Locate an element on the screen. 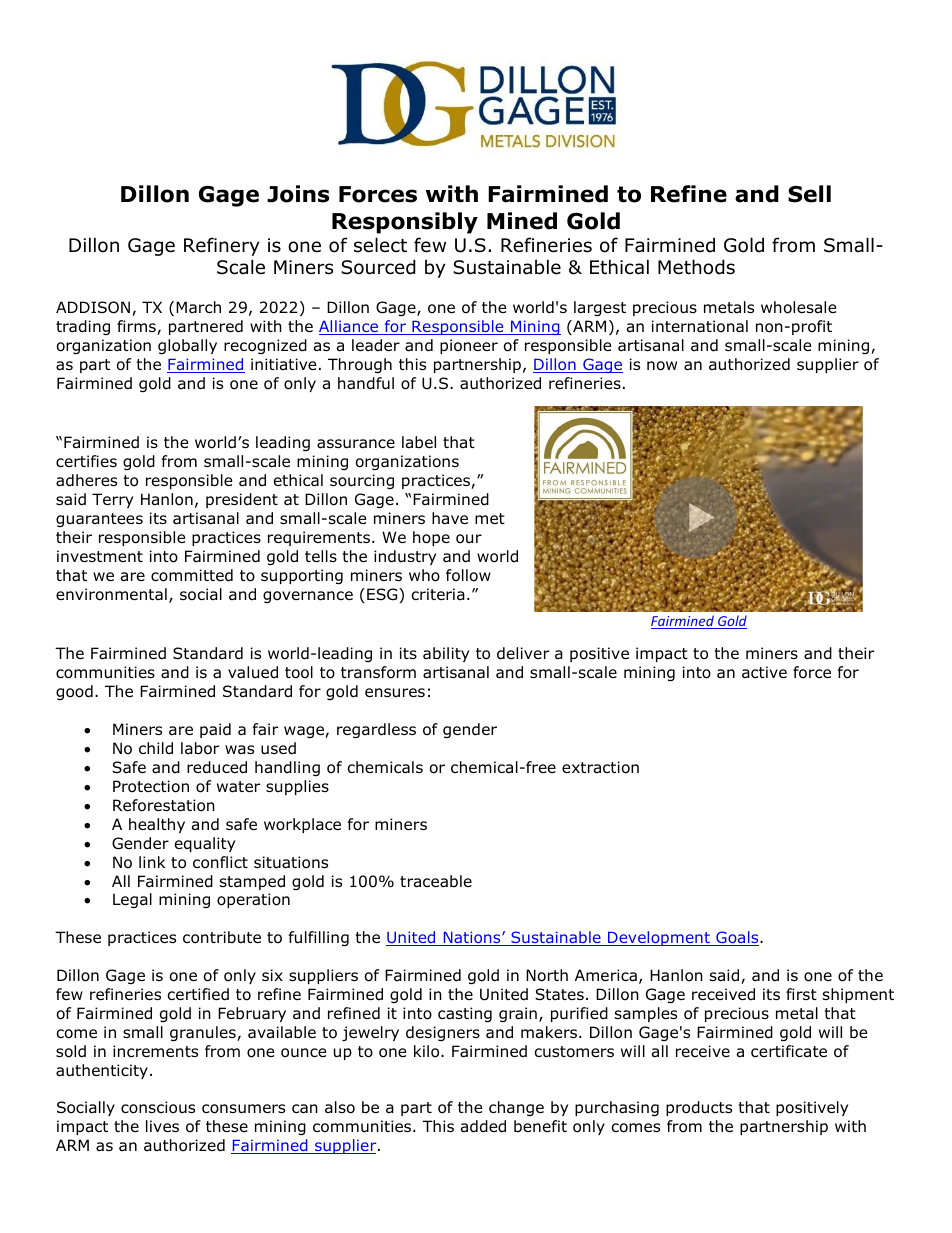 The width and height of the screenshot is (952, 1233). valued is located at coordinates (253, 672).
